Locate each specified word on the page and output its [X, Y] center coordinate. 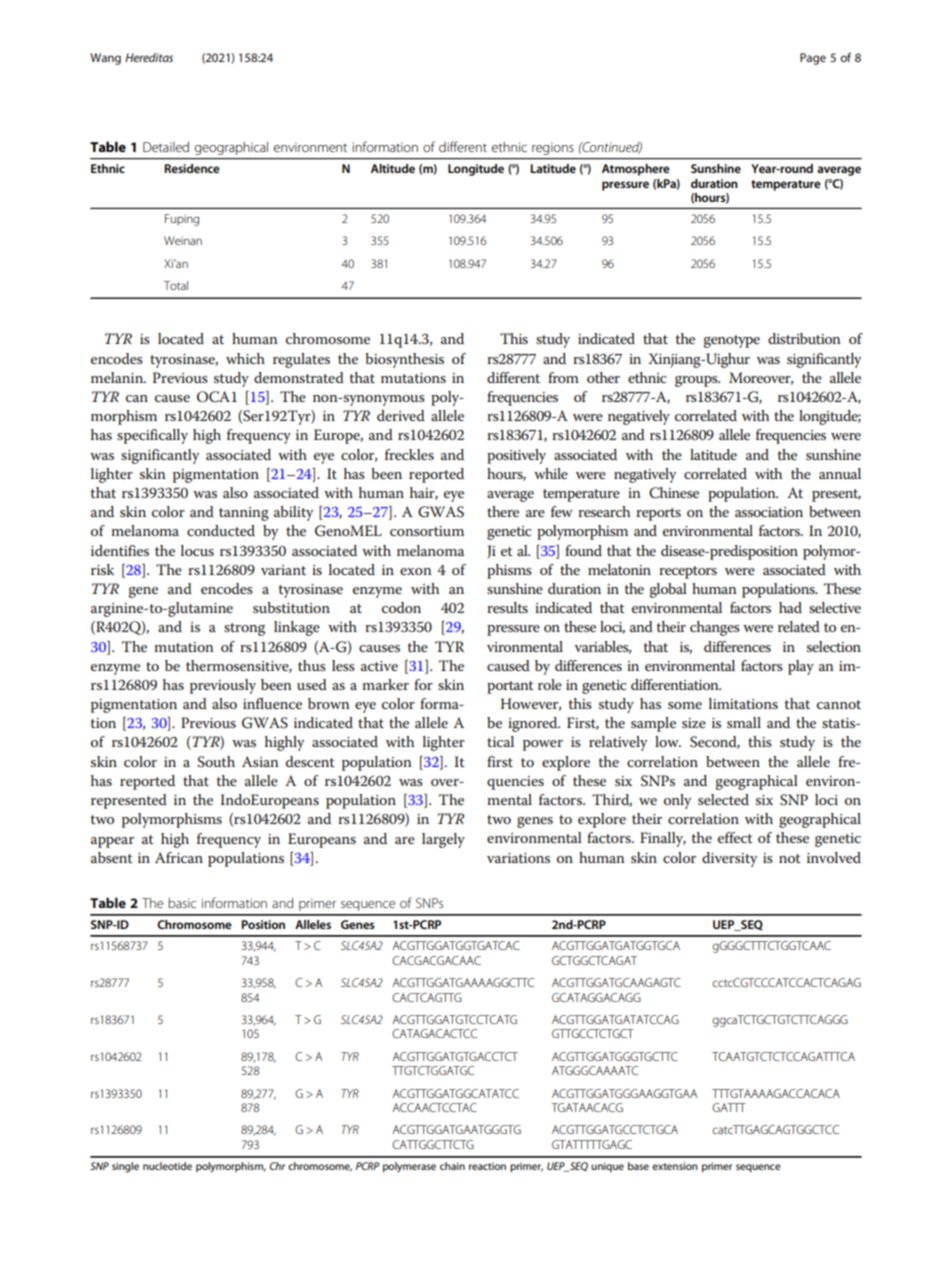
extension [675, 1166]
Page [813, 59]
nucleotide [167, 1166]
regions [553, 149]
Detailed [166, 147]
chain [452, 1166]
